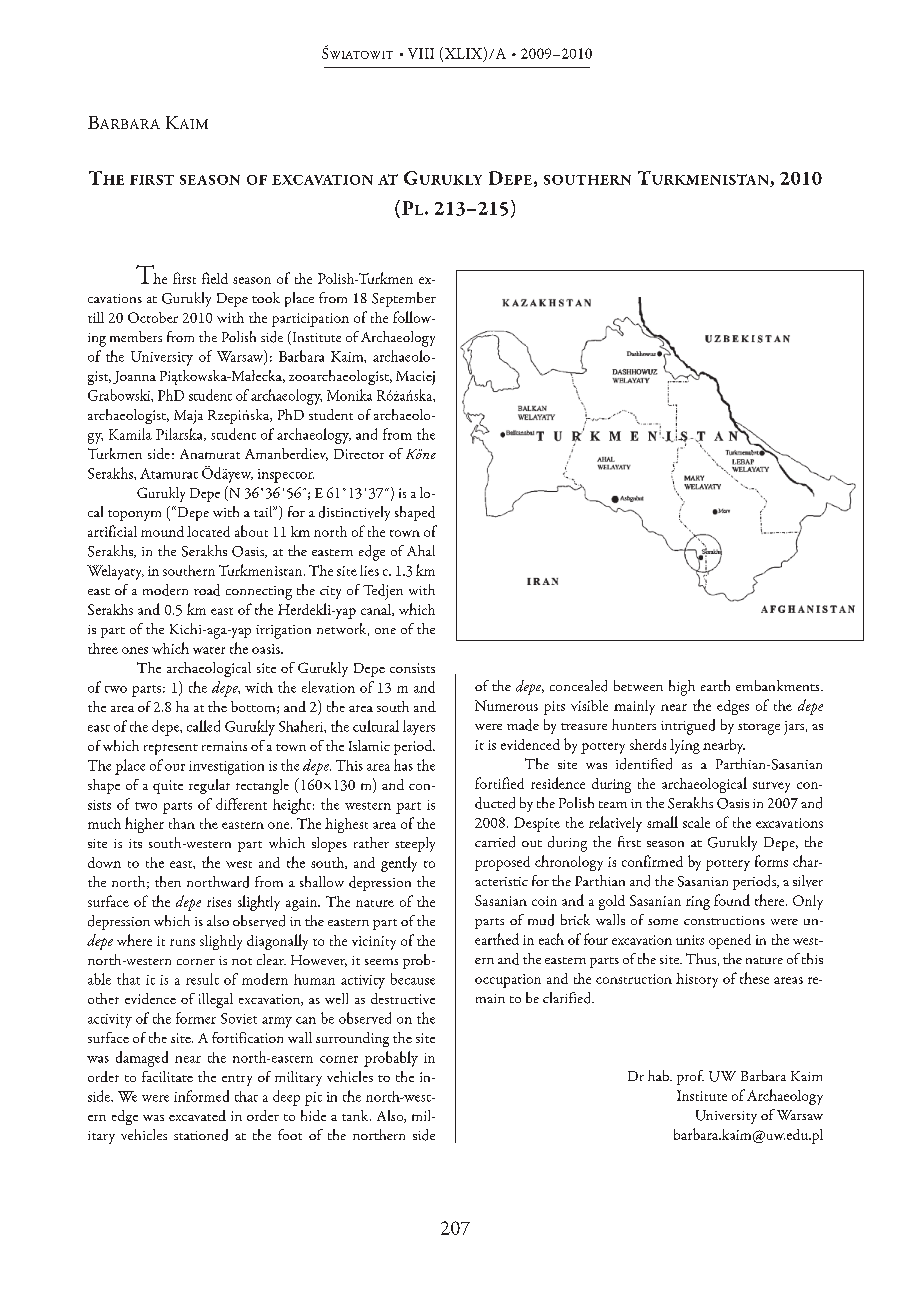 The height and width of the document is (1308, 924). I want to click on excavated, so click(197, 1115).
